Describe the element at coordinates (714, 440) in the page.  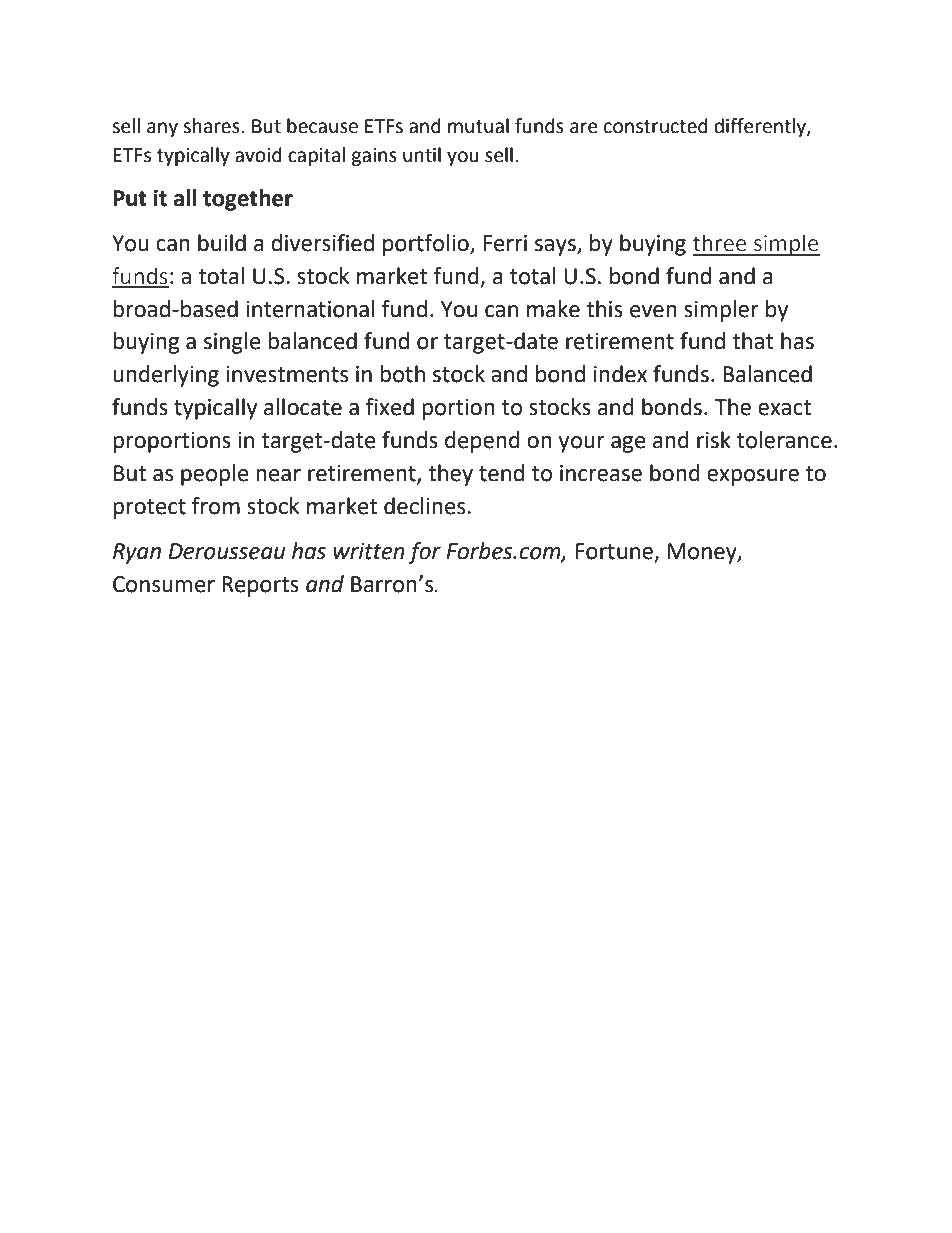
I see `risk` at that location.
